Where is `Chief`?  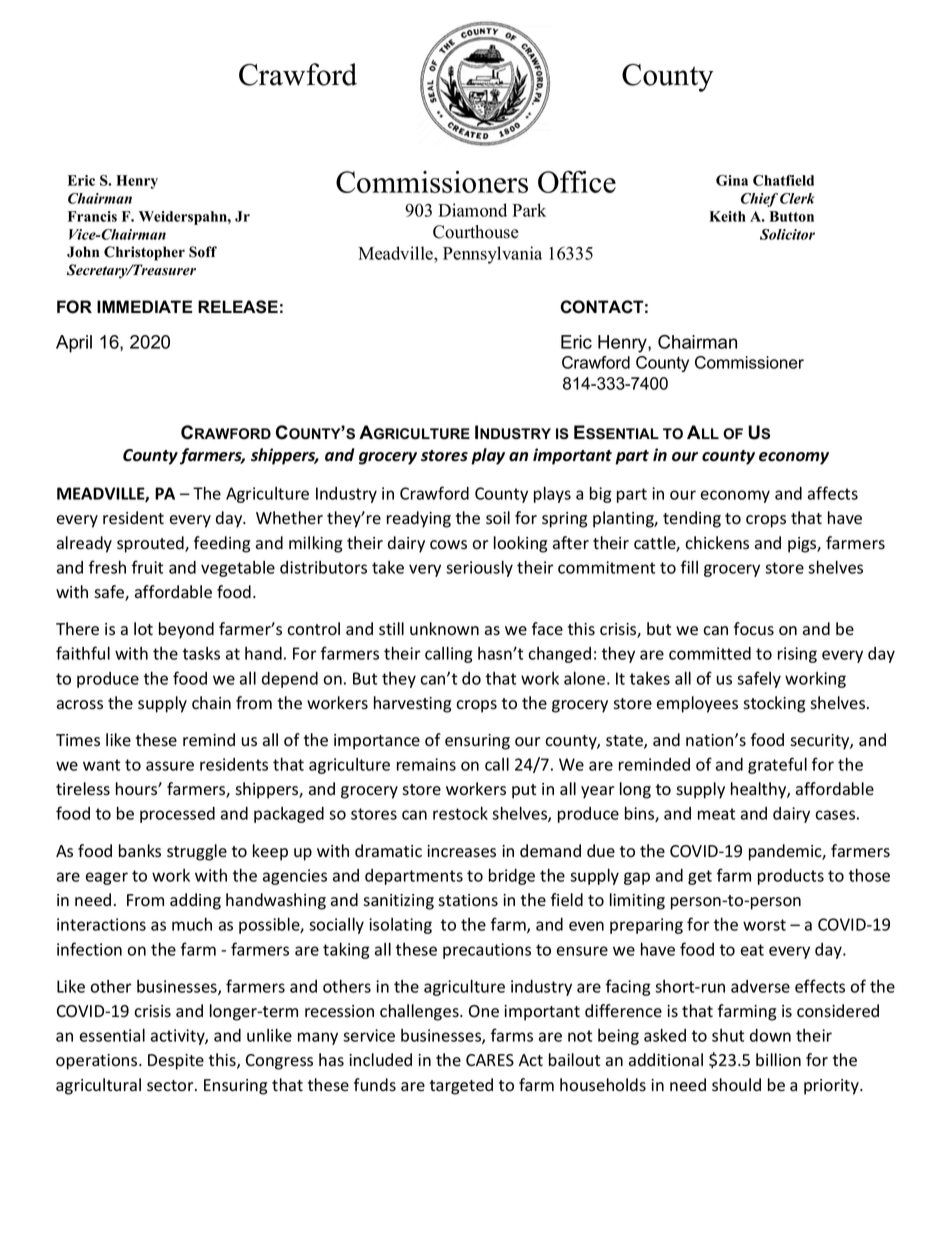 Chief is located at coordinates (759, 200).
